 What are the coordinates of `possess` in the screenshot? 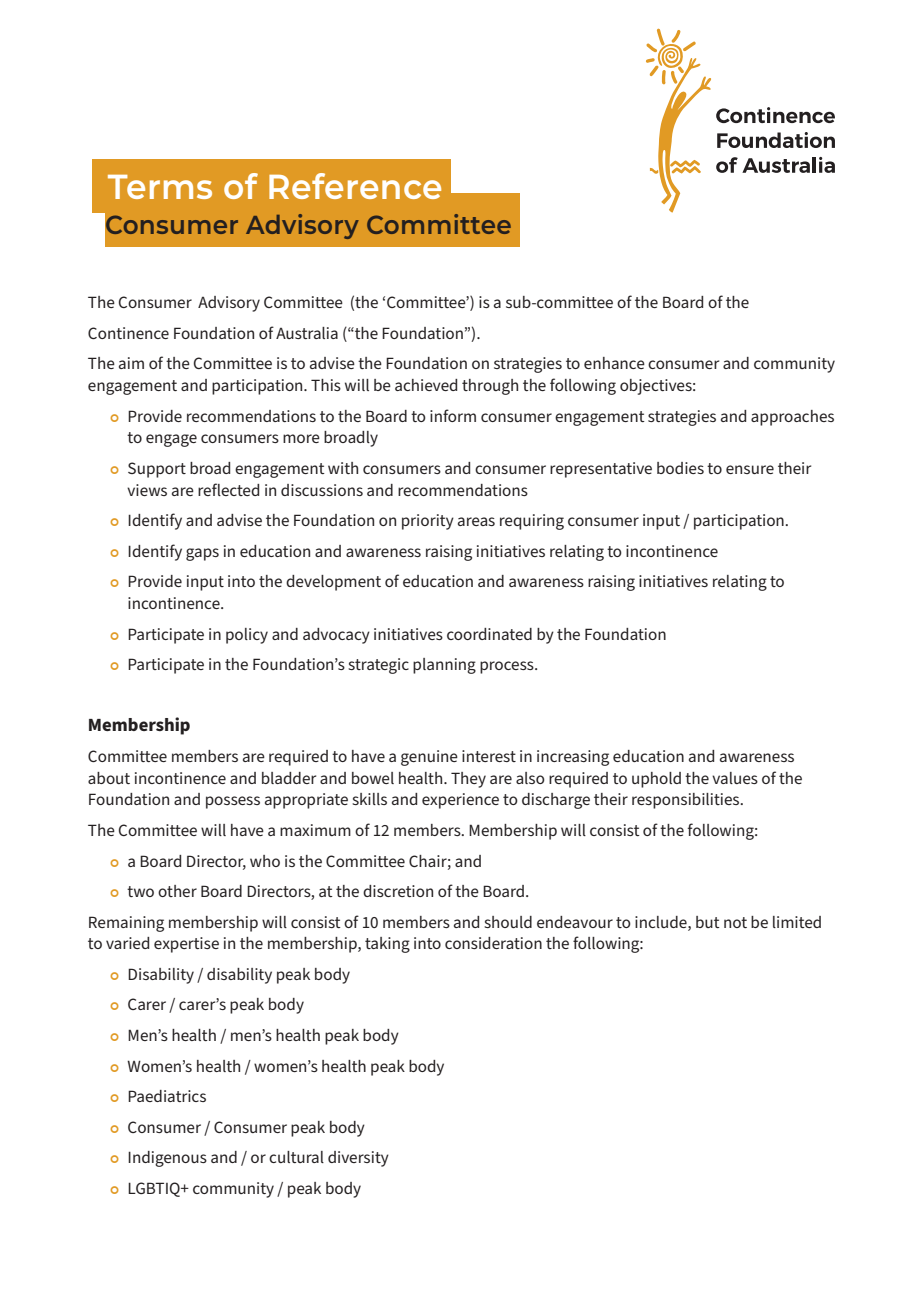 It's located at (233, 802).
